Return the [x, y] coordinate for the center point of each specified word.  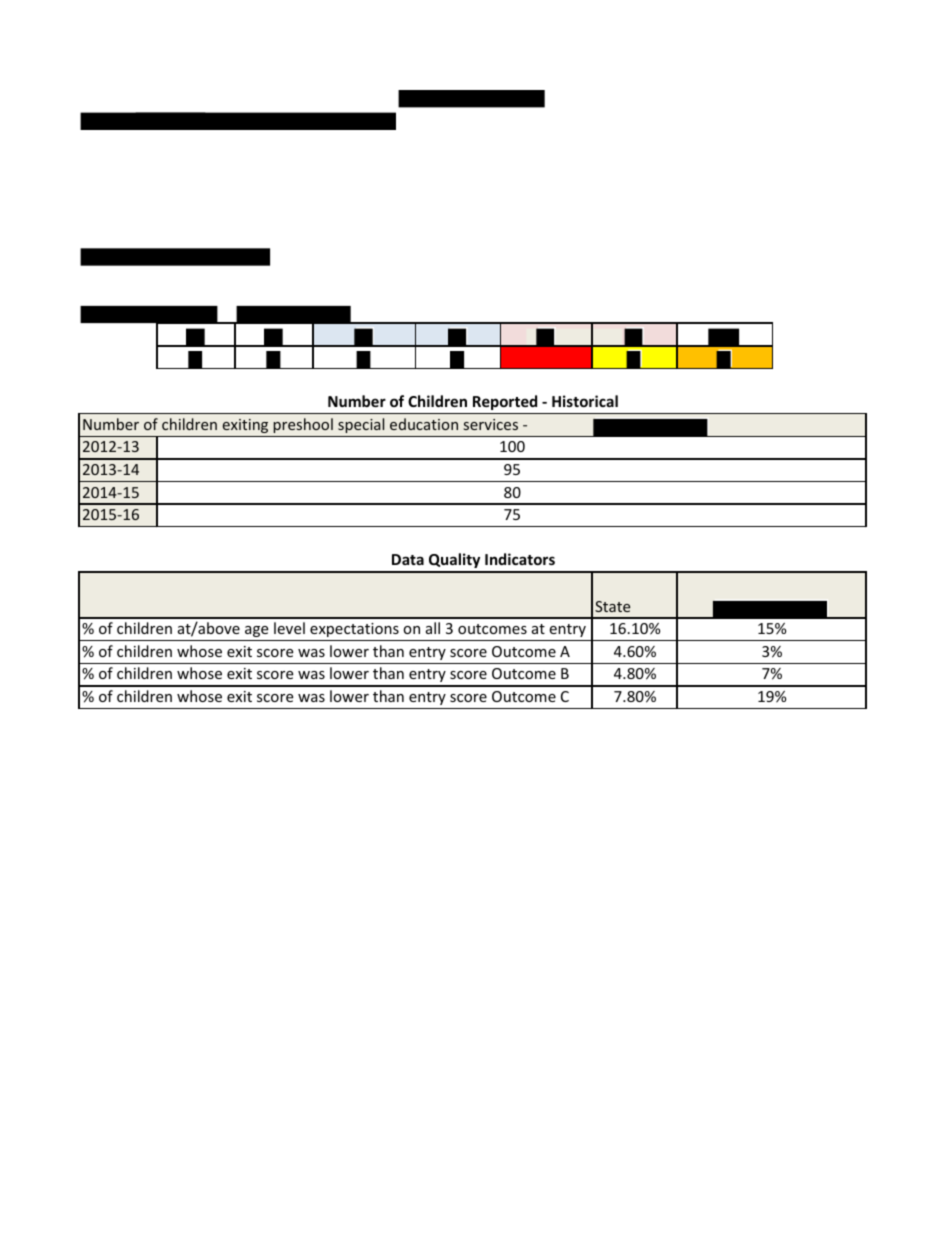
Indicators [520, 559]
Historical [585, 401]
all [433, 628]
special [361, 425]
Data [408, 559]
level [289, 628]
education [424, 424]
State [612, 606]
